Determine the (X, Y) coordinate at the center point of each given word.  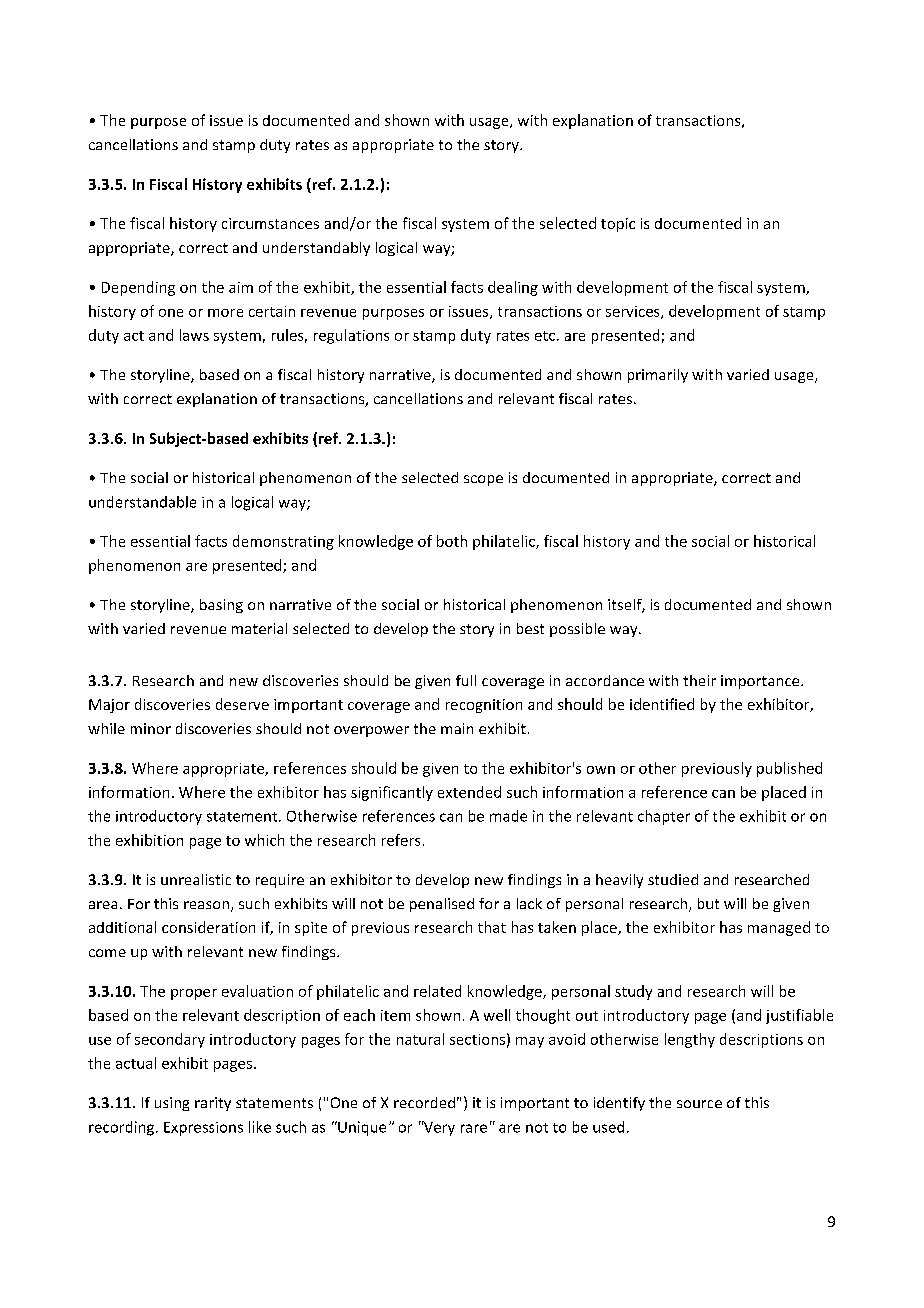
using (172, 1104)
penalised (442, 905)
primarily (658, 376)
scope (483, 480)
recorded (424, 1102)
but (708, 903)
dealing (513, 288)
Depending (138, 288)
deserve (242, 704)
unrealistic (196, 879)
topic (618, 225)
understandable (142, 502)
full (466, 680)
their (699, 680)
